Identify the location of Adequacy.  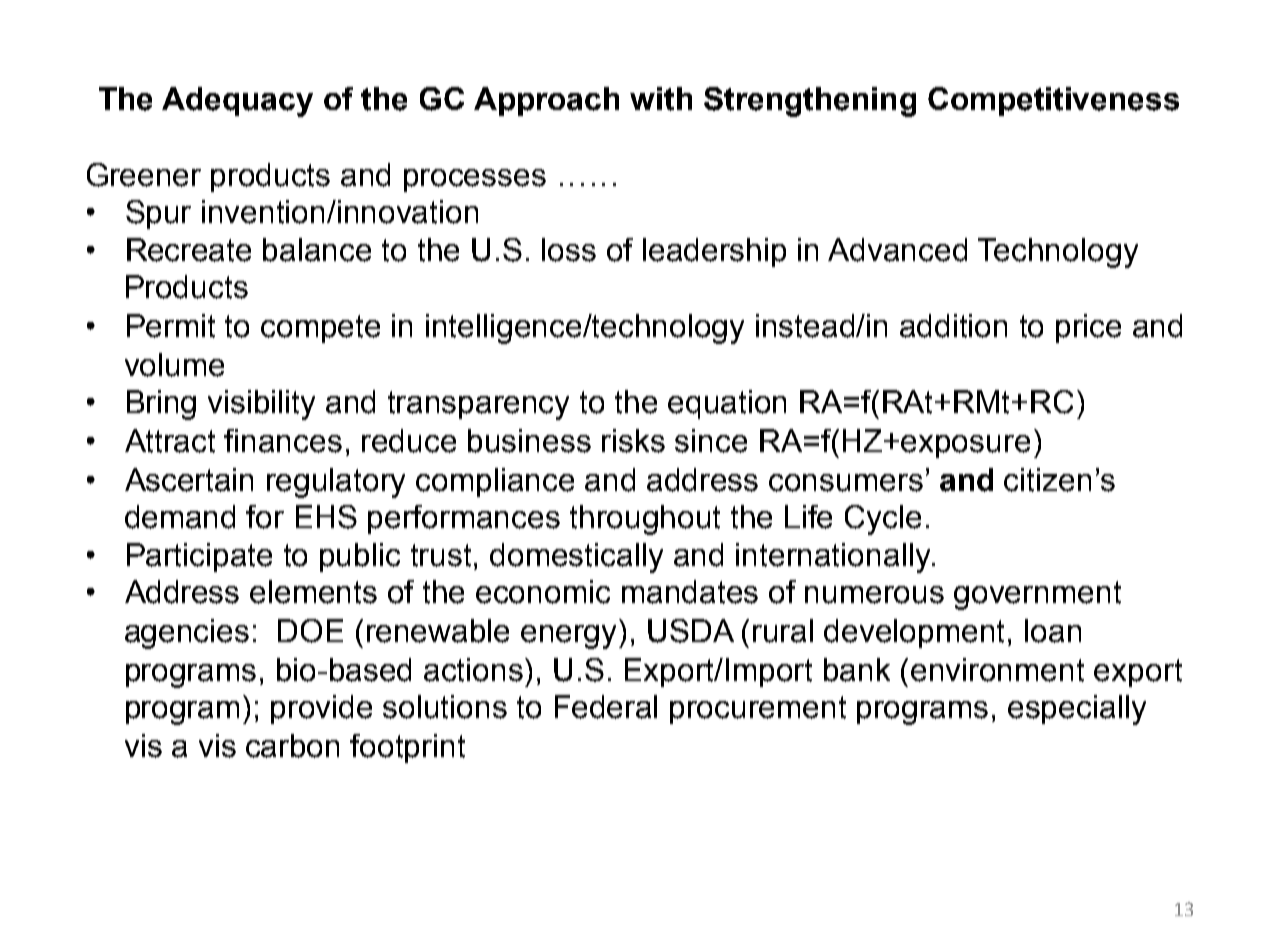
(237, 102).
